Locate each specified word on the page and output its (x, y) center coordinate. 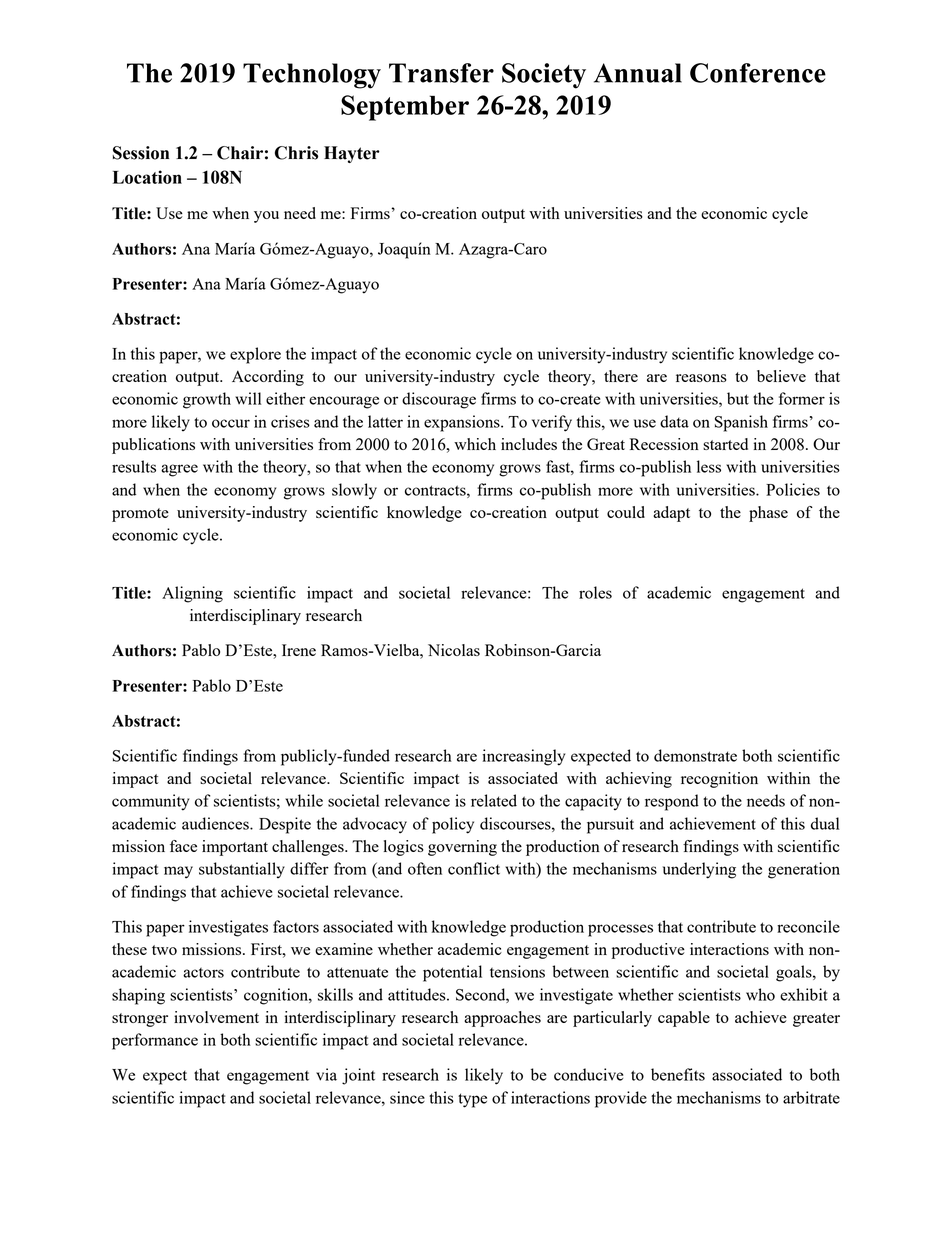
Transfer (441, 73)
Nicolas (454, 650)
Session (141, 153)
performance (155, 1041)
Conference (758, 73)
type (472, 1100)
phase (768, 514)
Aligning (192, 594)
